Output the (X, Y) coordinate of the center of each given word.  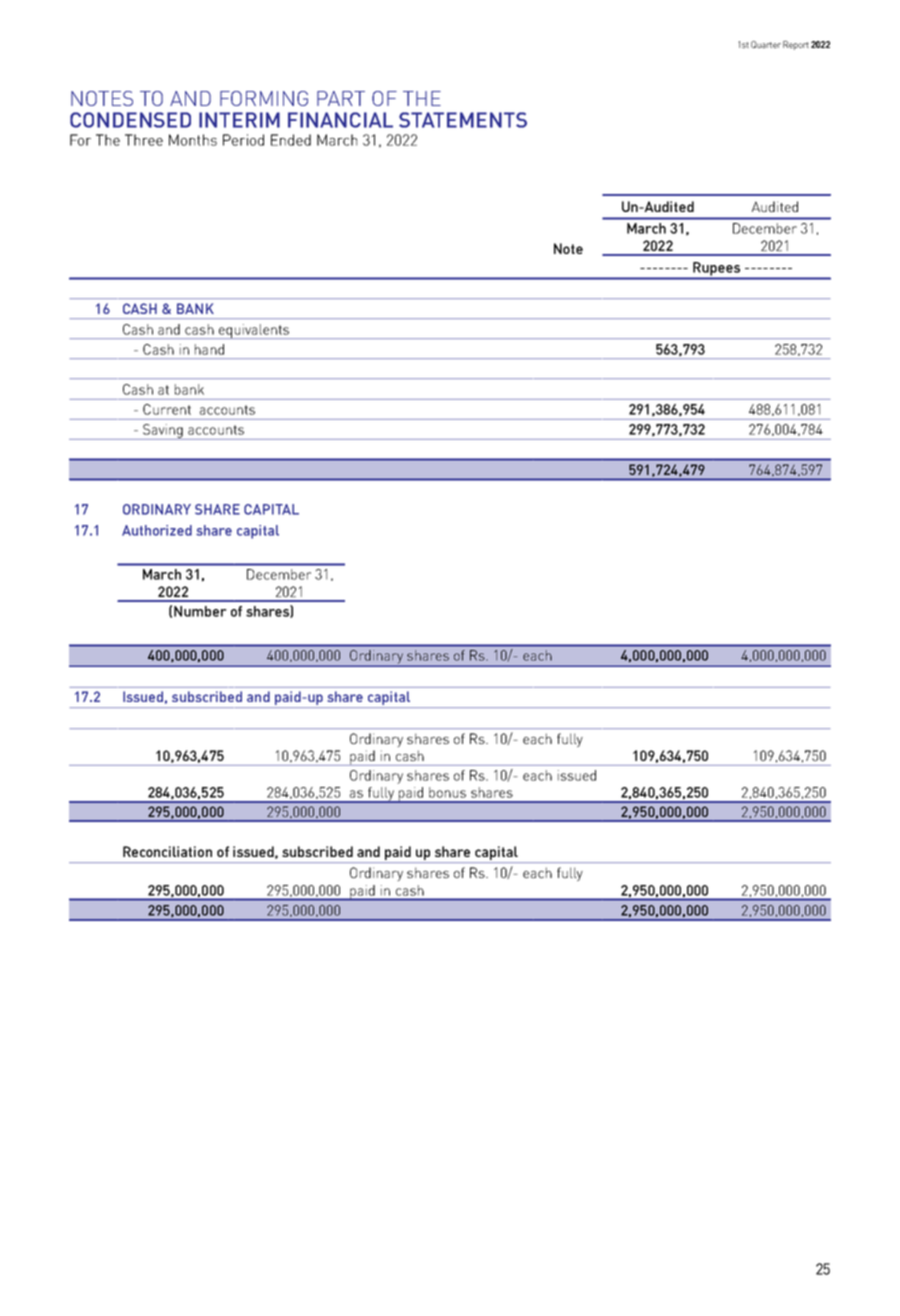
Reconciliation (167, 851)
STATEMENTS (463, 120)
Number (200, 611)
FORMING (264, 98)
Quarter (766, 44)
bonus (447, 792)
